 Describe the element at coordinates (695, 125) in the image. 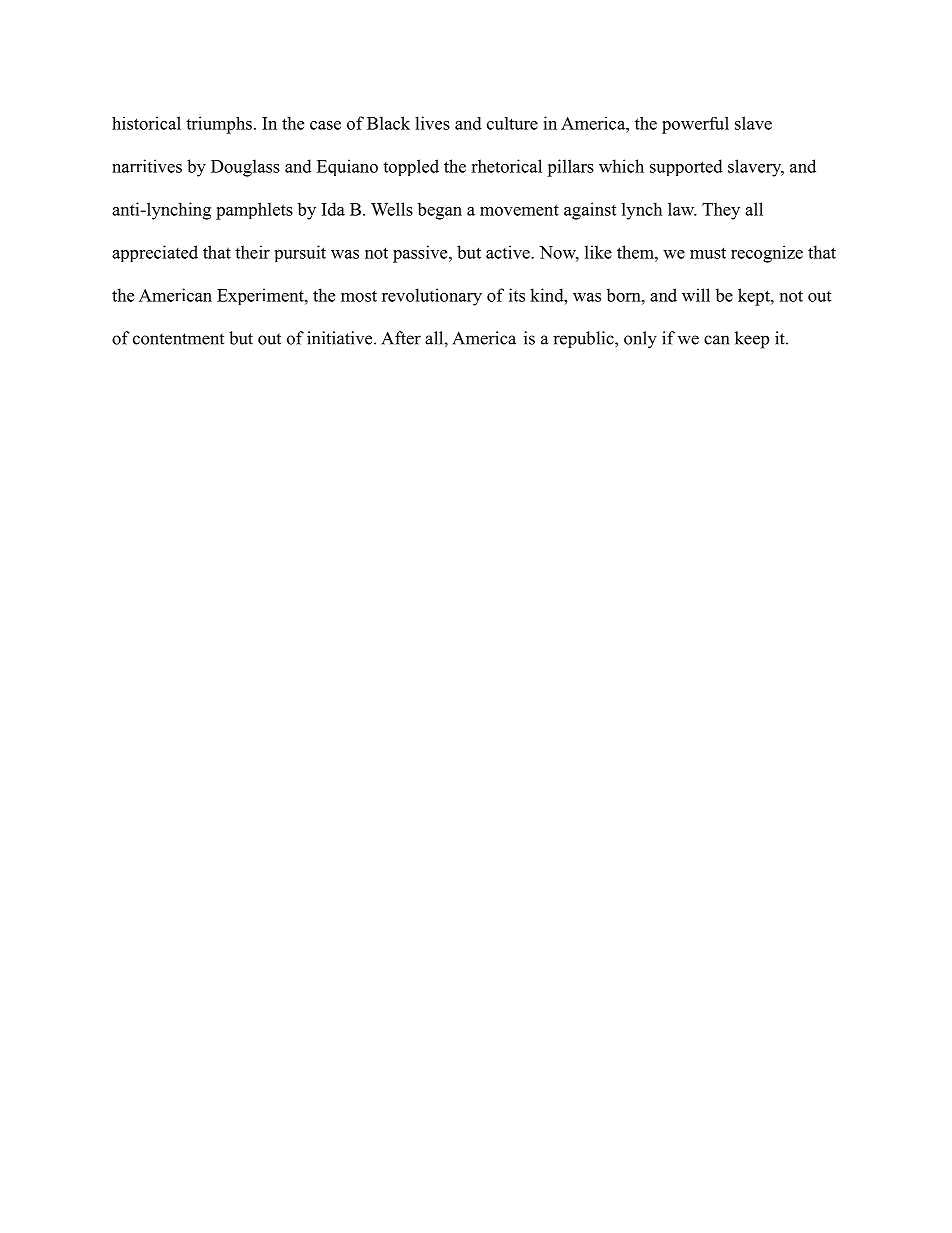

I see `powerful` at that location.
